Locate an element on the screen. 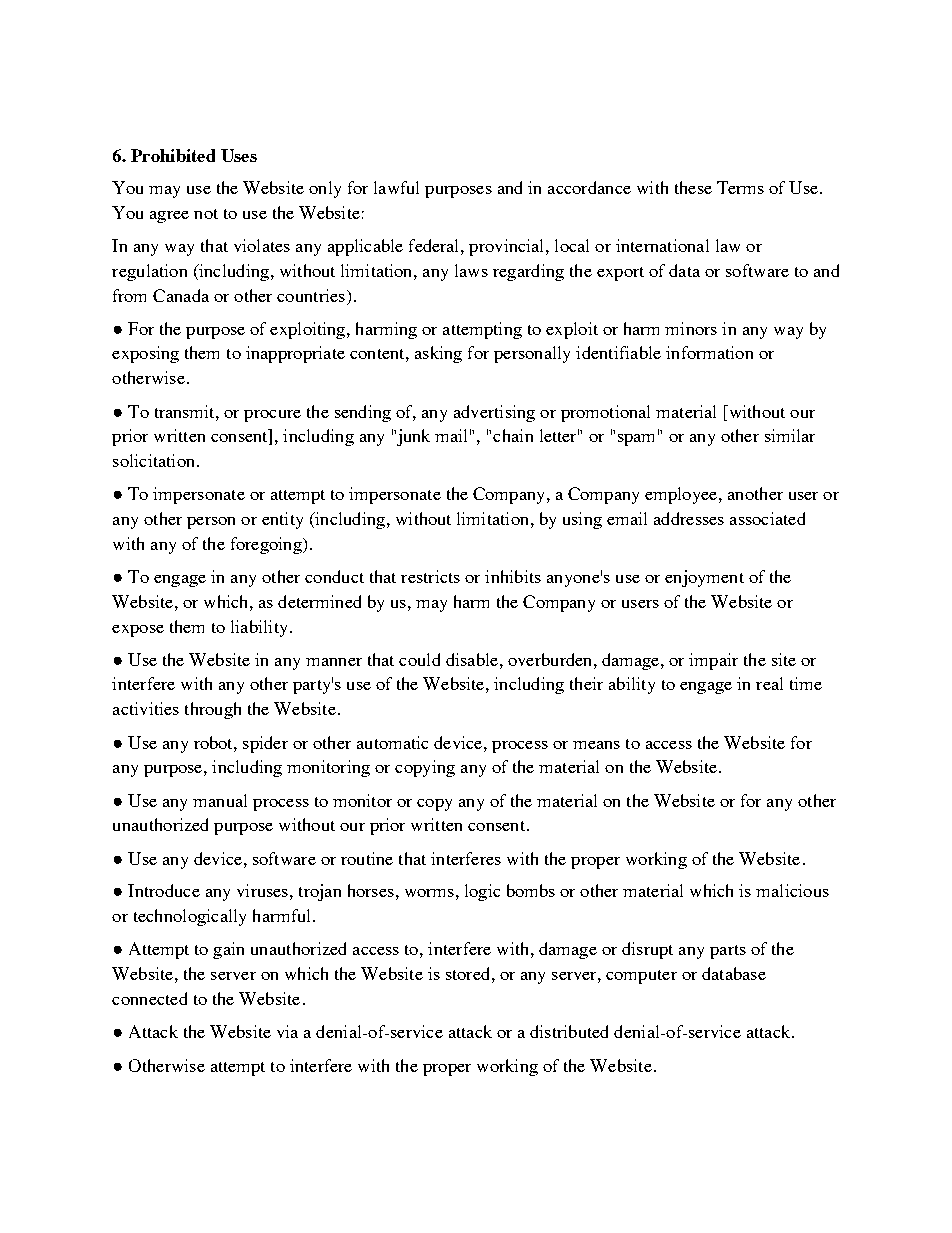  expose is located at coordinates (138, 631).
